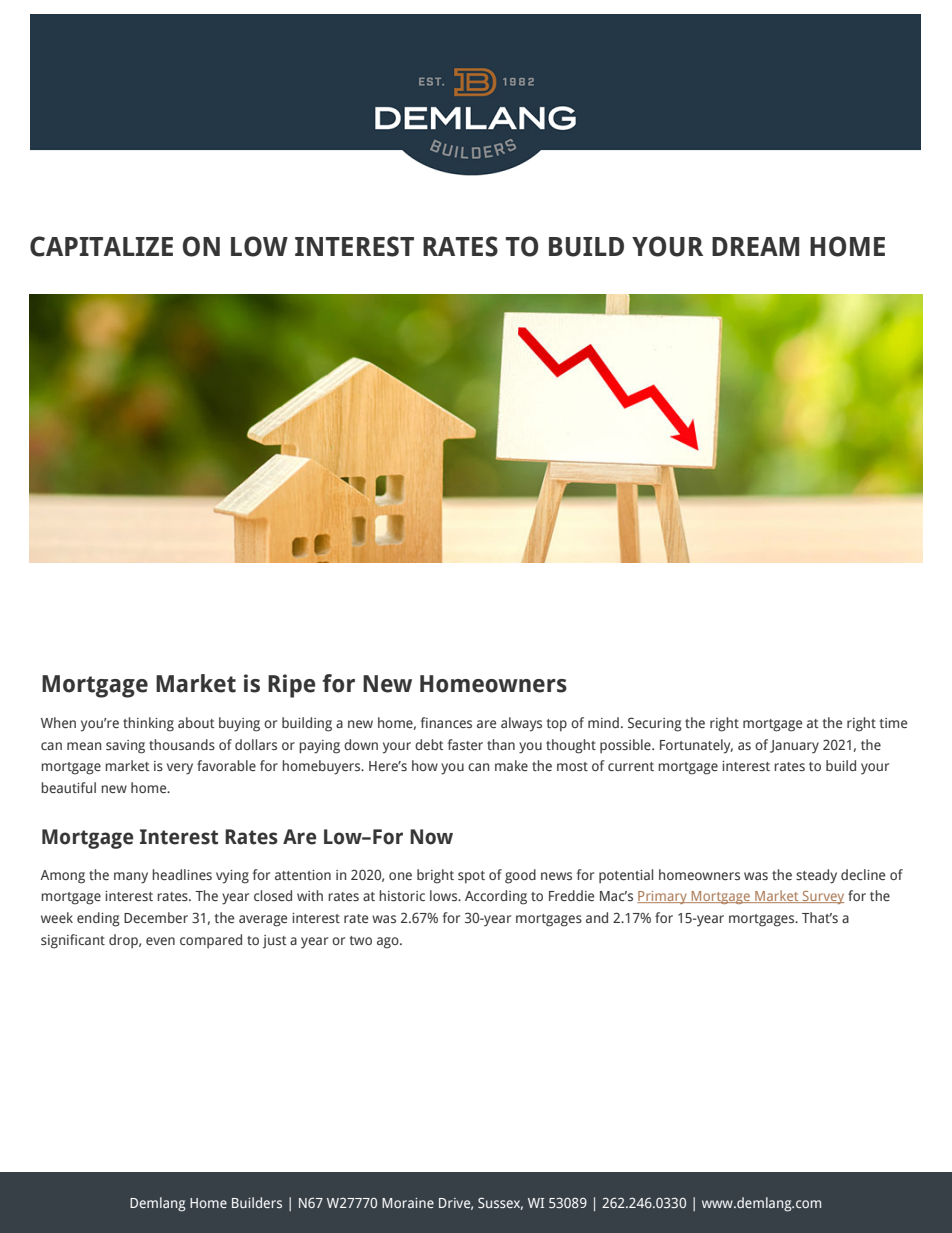 The height and width of the screenshot is (1233, 952). Describe the element at coordinates (755, 246) in the screenshot. I see `DREAM` at that location.
